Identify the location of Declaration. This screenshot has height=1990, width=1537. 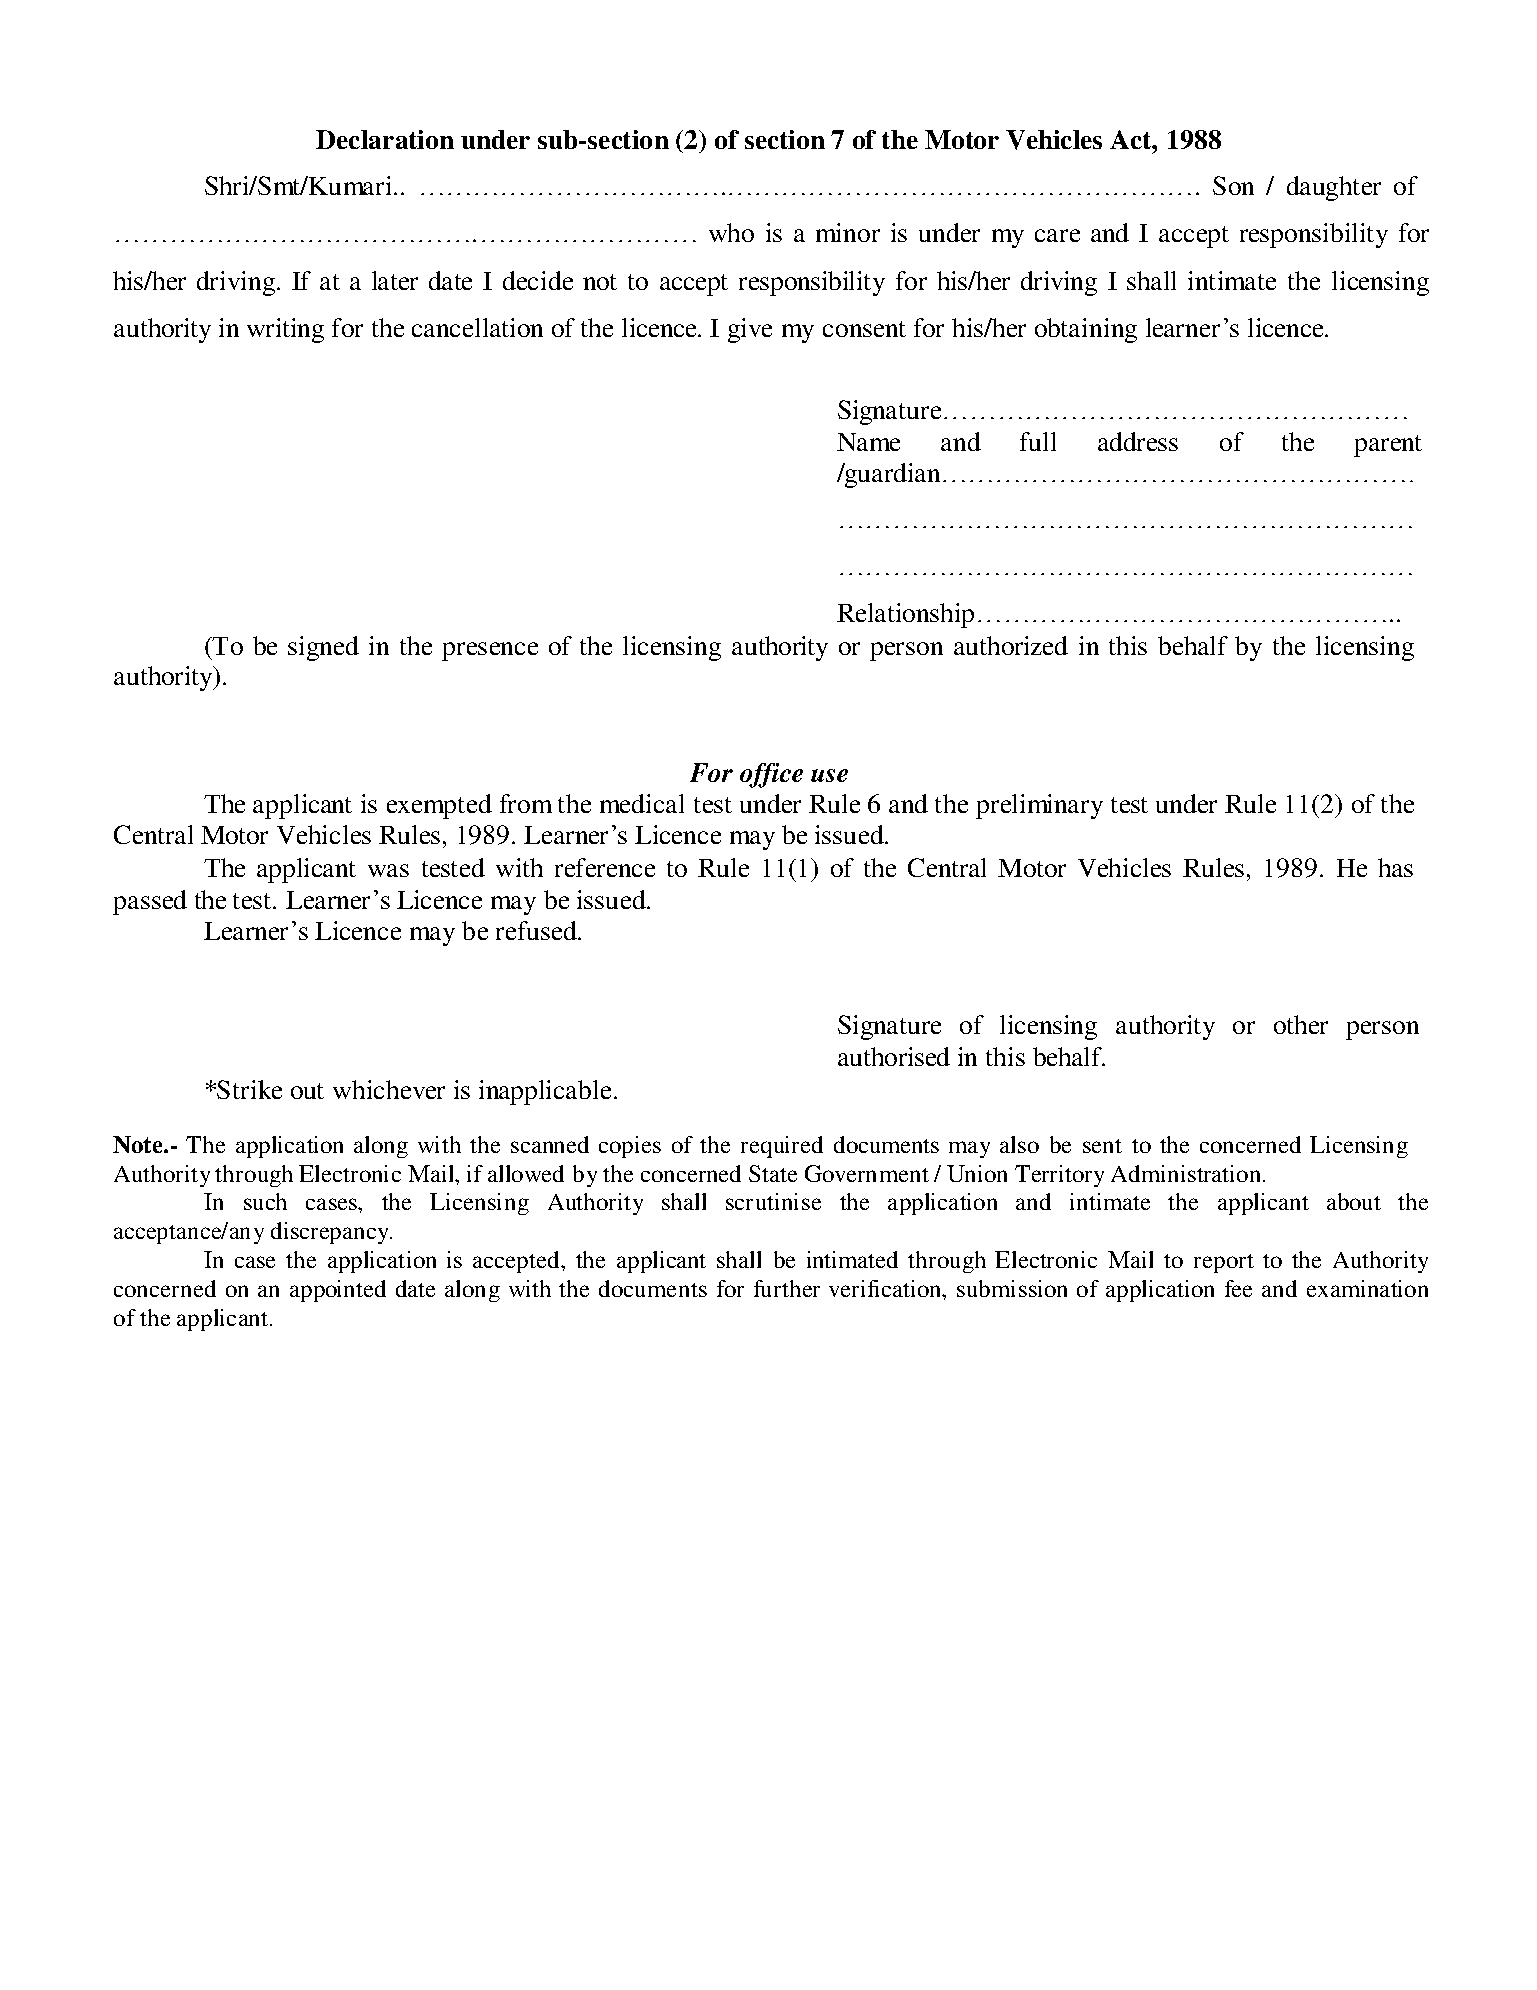
(385, 139).
